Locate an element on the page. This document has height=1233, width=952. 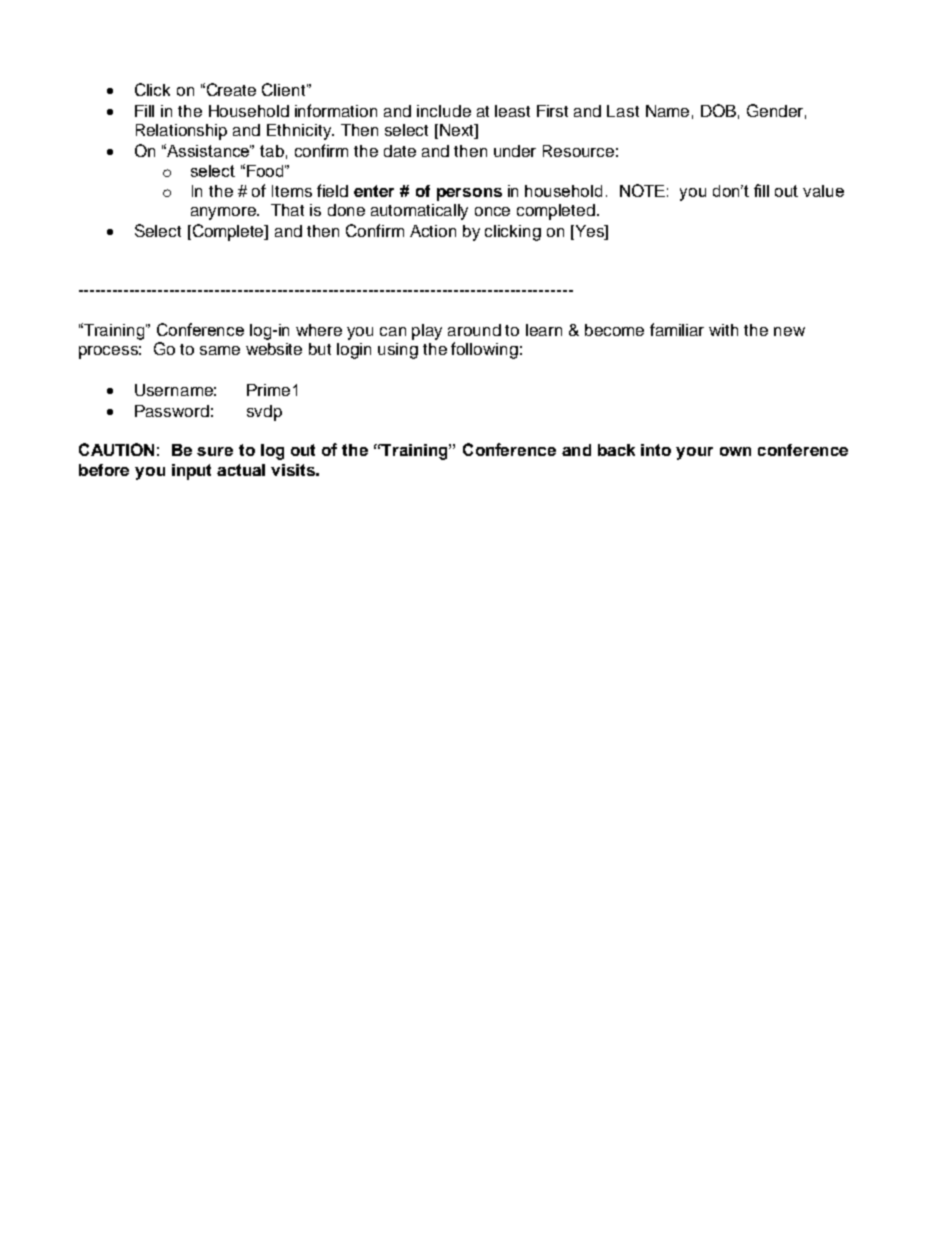
Last is located at coordinates (623, 111).
